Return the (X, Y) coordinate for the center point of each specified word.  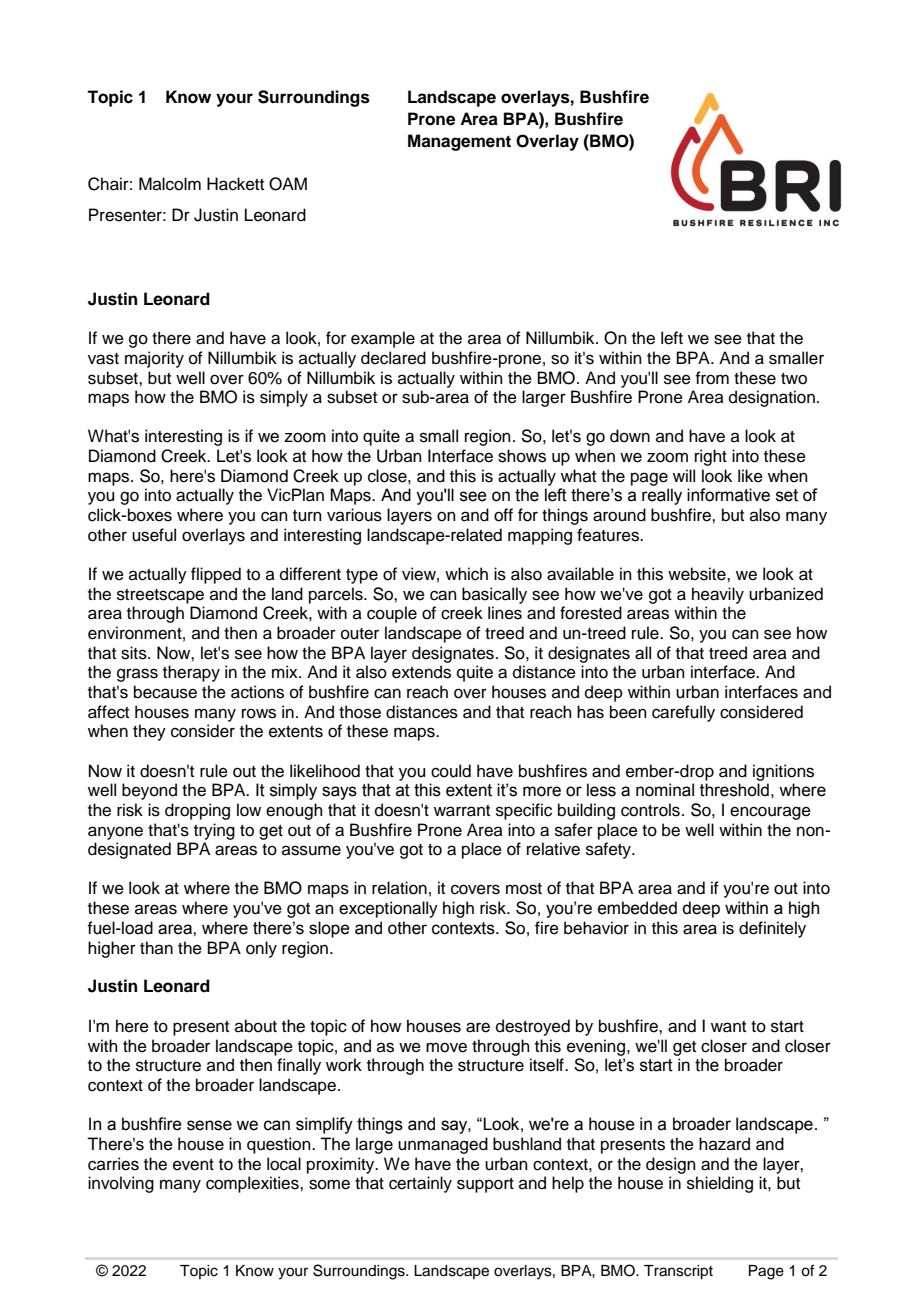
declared (393, 358)
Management (459, 142)
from (712, 378)
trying (214, 831)
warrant (462, 811)
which (466, 574)
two (794, 379)
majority (154, 359)
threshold (734, 790)
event (193, 1165)
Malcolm (170, 184)
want (728, 1027)
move (446, 1047)
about (256, 1026)
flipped (216, 575)
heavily (718, 595)
